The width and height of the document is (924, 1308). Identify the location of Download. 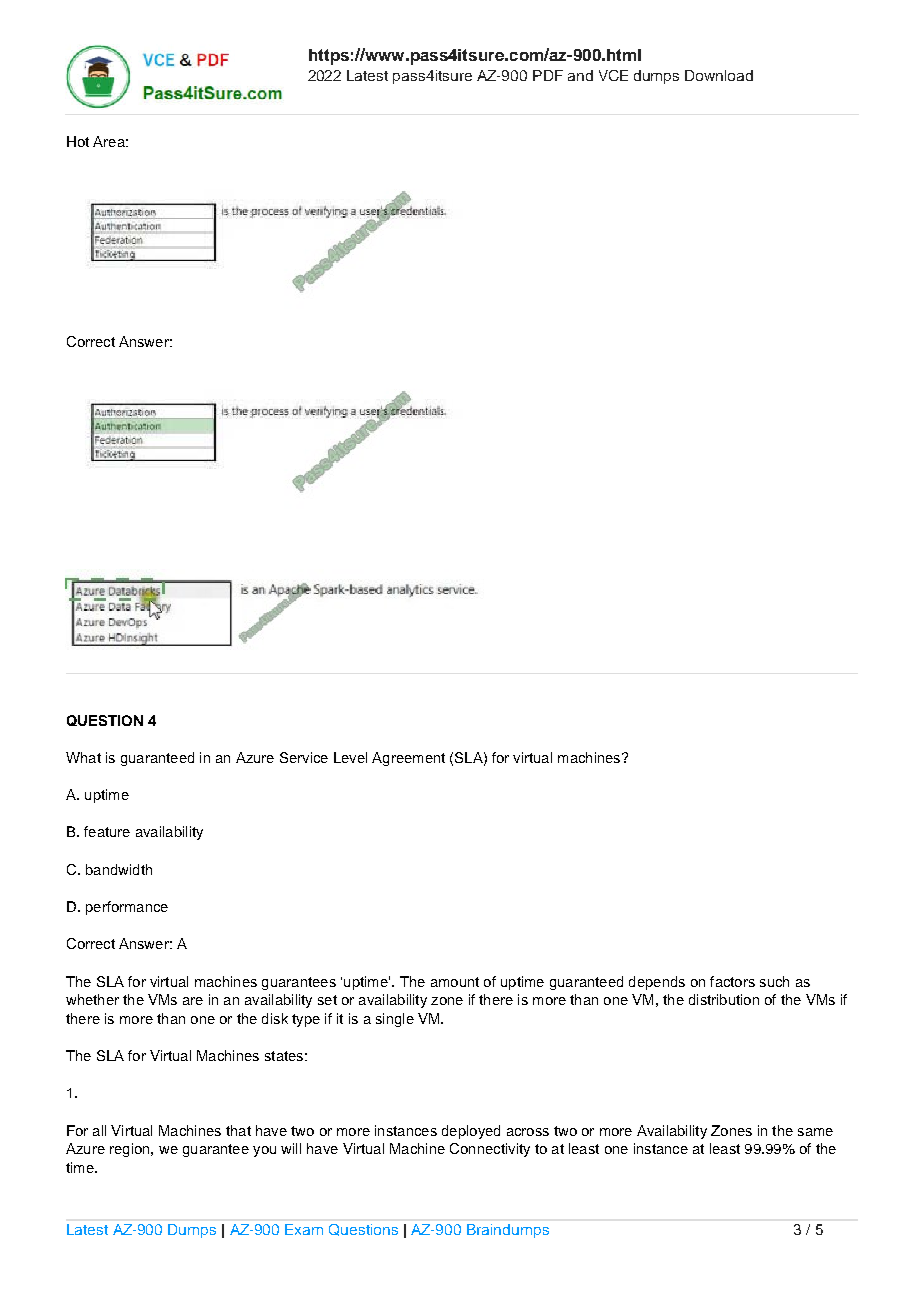
(719, 75).
